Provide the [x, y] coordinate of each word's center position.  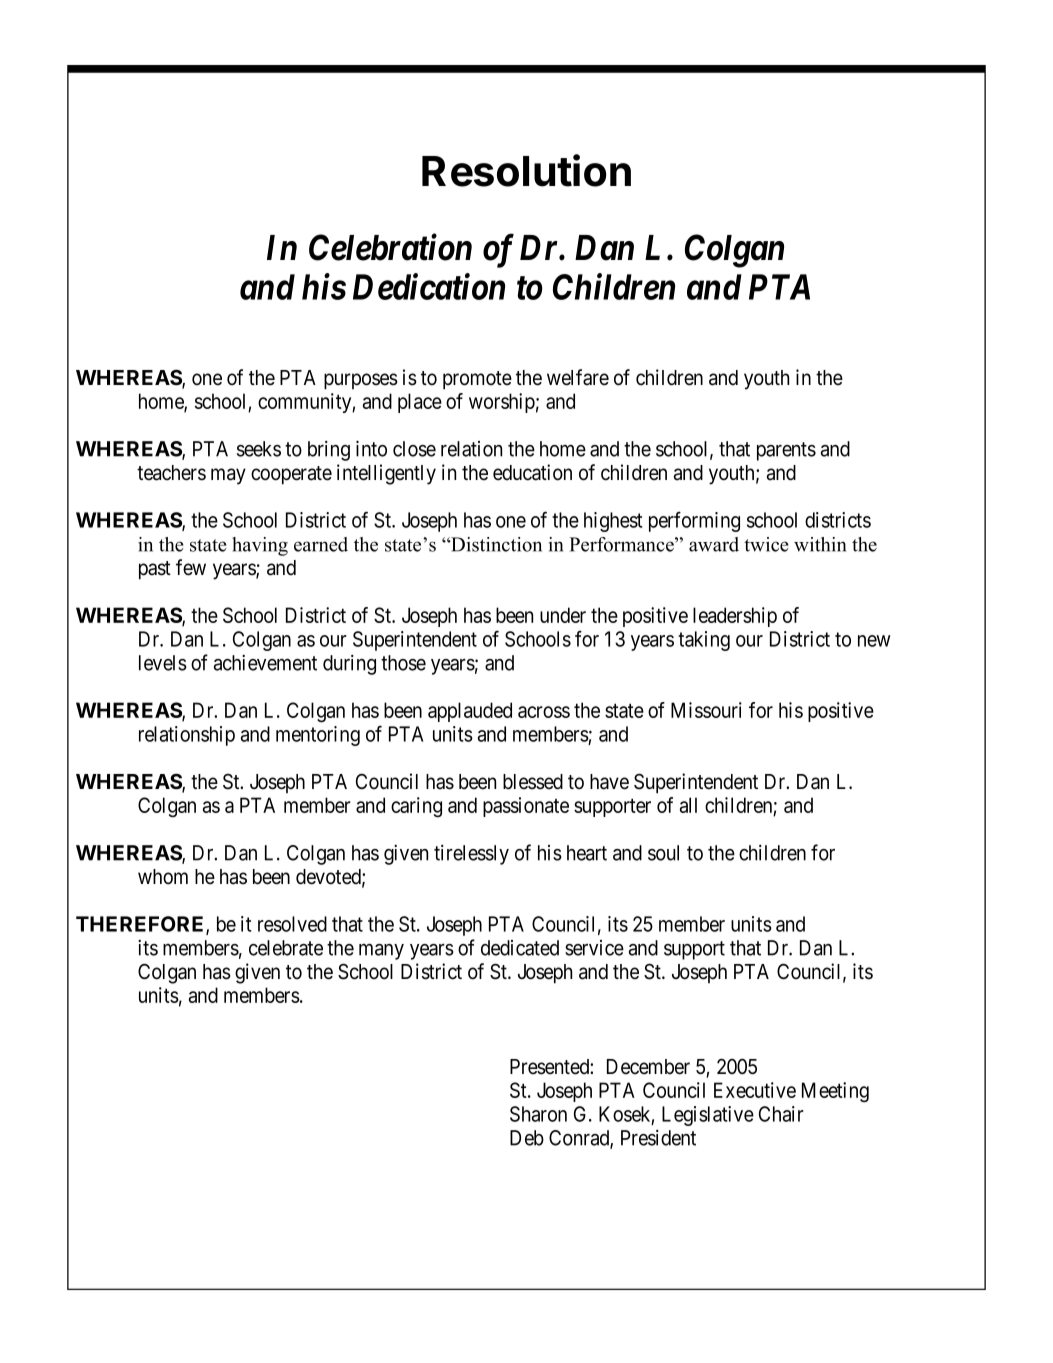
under [563, 615]
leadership [735, 617]
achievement [265, 663]
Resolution [526, 170]
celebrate [286, 948]
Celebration [390, 247]
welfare [578, 377]
